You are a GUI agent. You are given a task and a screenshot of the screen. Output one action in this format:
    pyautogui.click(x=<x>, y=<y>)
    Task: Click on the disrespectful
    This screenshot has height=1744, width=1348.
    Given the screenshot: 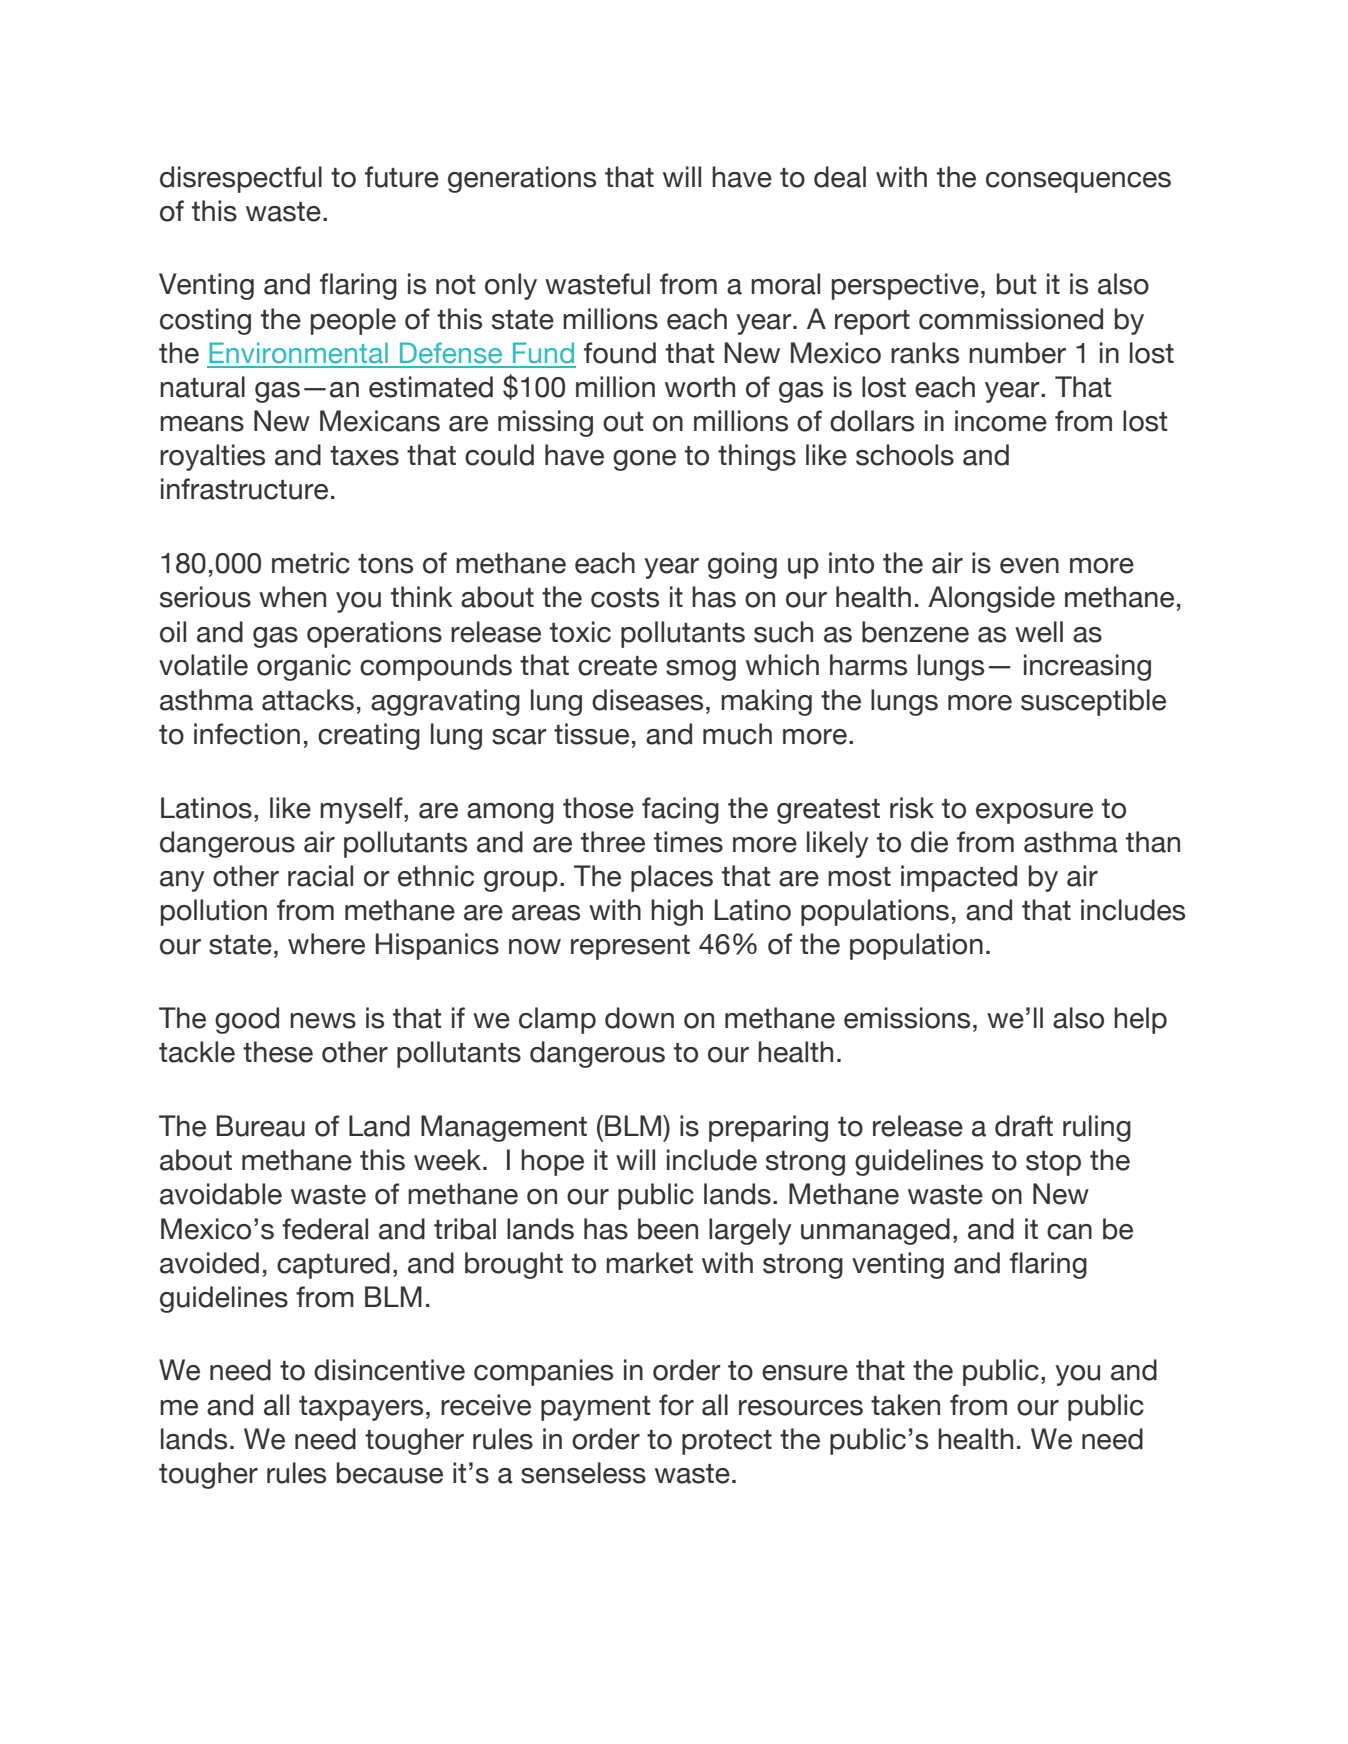 What is the action you would take?
    pyautogui.click(x=241, y=179)
